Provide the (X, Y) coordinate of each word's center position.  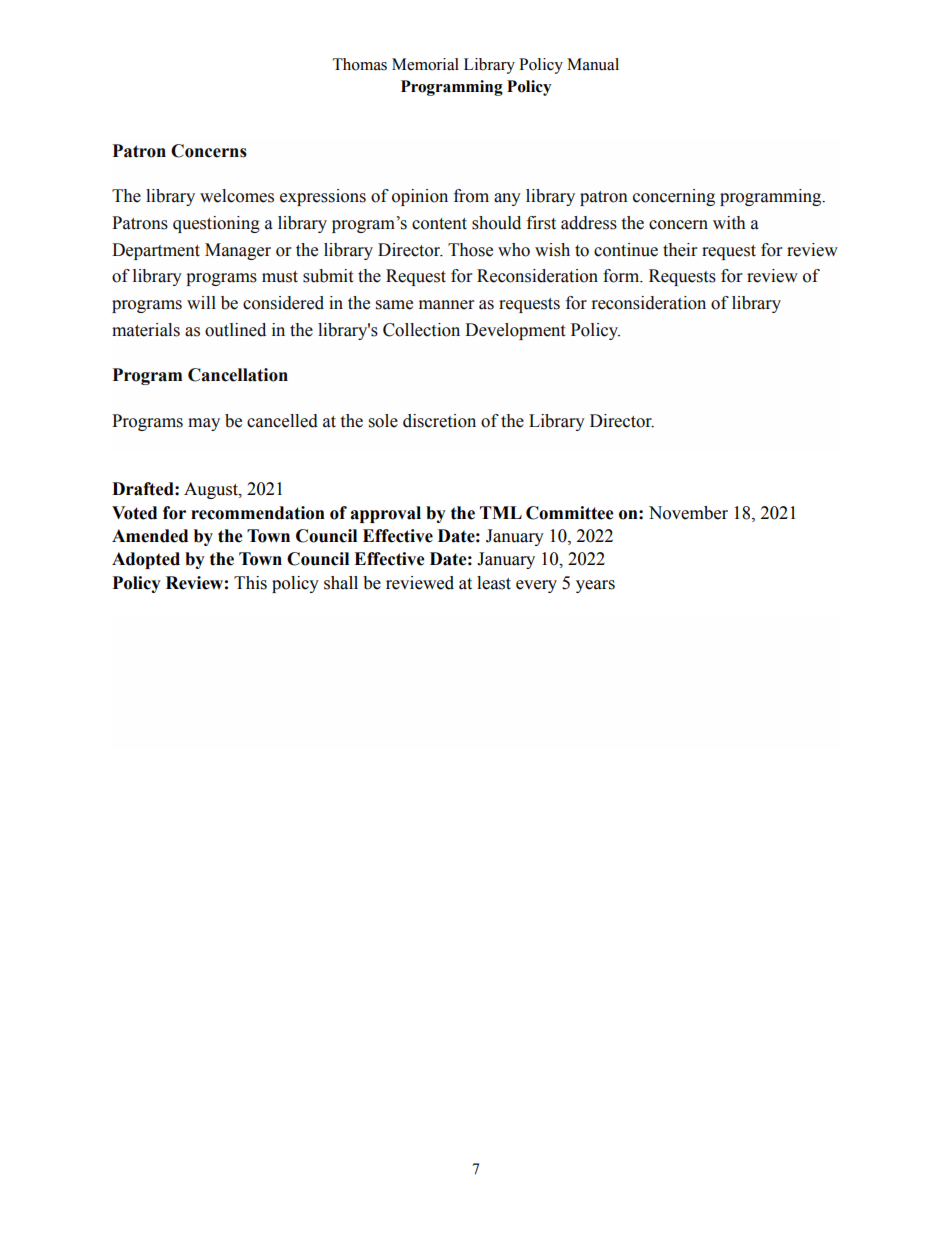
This (250, 583)
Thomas (360, 64)
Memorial (425, 64)
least (494, 583)
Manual (593, 64)
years (595, 586)
